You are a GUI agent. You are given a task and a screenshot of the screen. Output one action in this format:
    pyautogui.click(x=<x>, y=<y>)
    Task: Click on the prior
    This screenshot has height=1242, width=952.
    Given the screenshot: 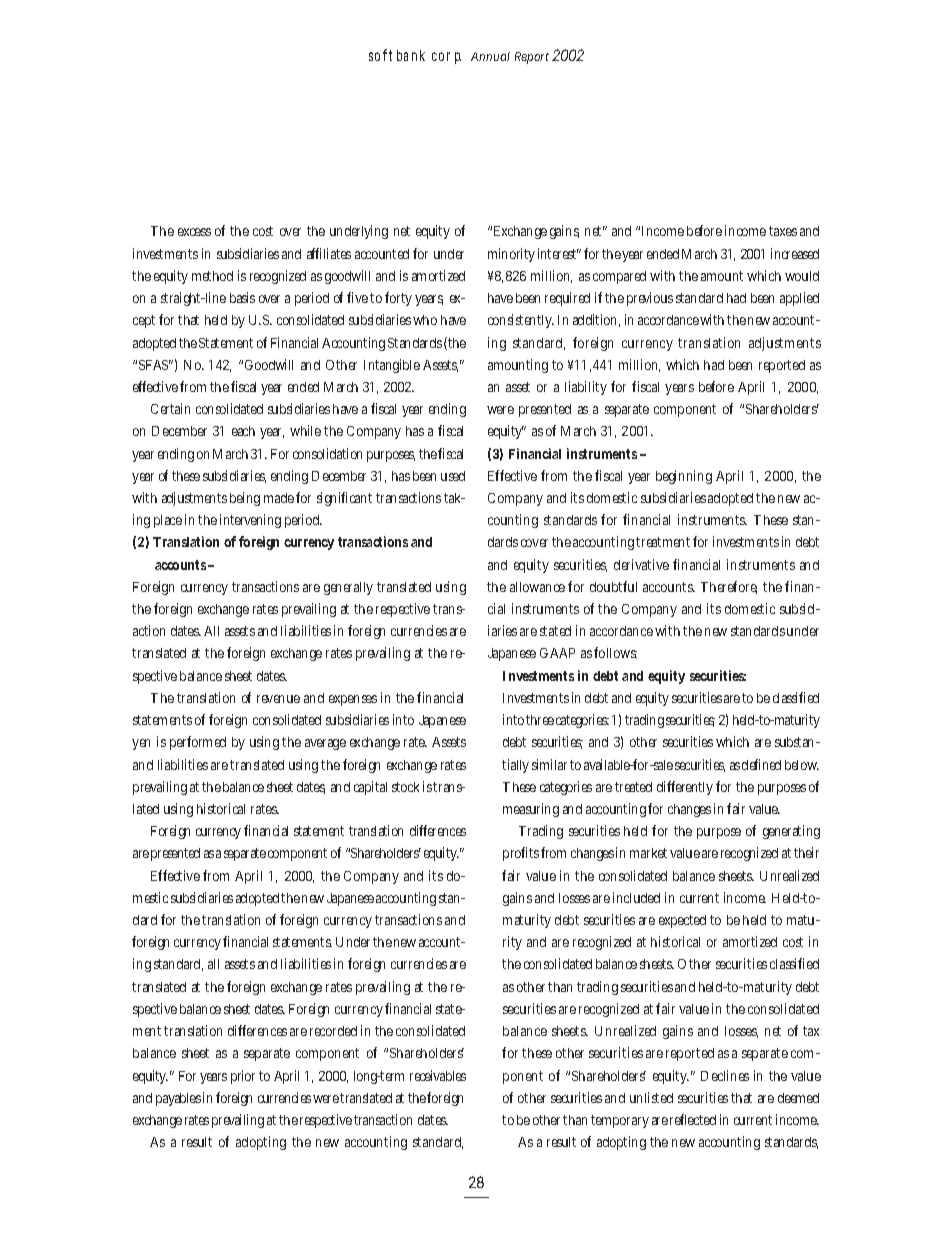 What is the action you would take?
    pyautogui.click(x=245, y=1077)
